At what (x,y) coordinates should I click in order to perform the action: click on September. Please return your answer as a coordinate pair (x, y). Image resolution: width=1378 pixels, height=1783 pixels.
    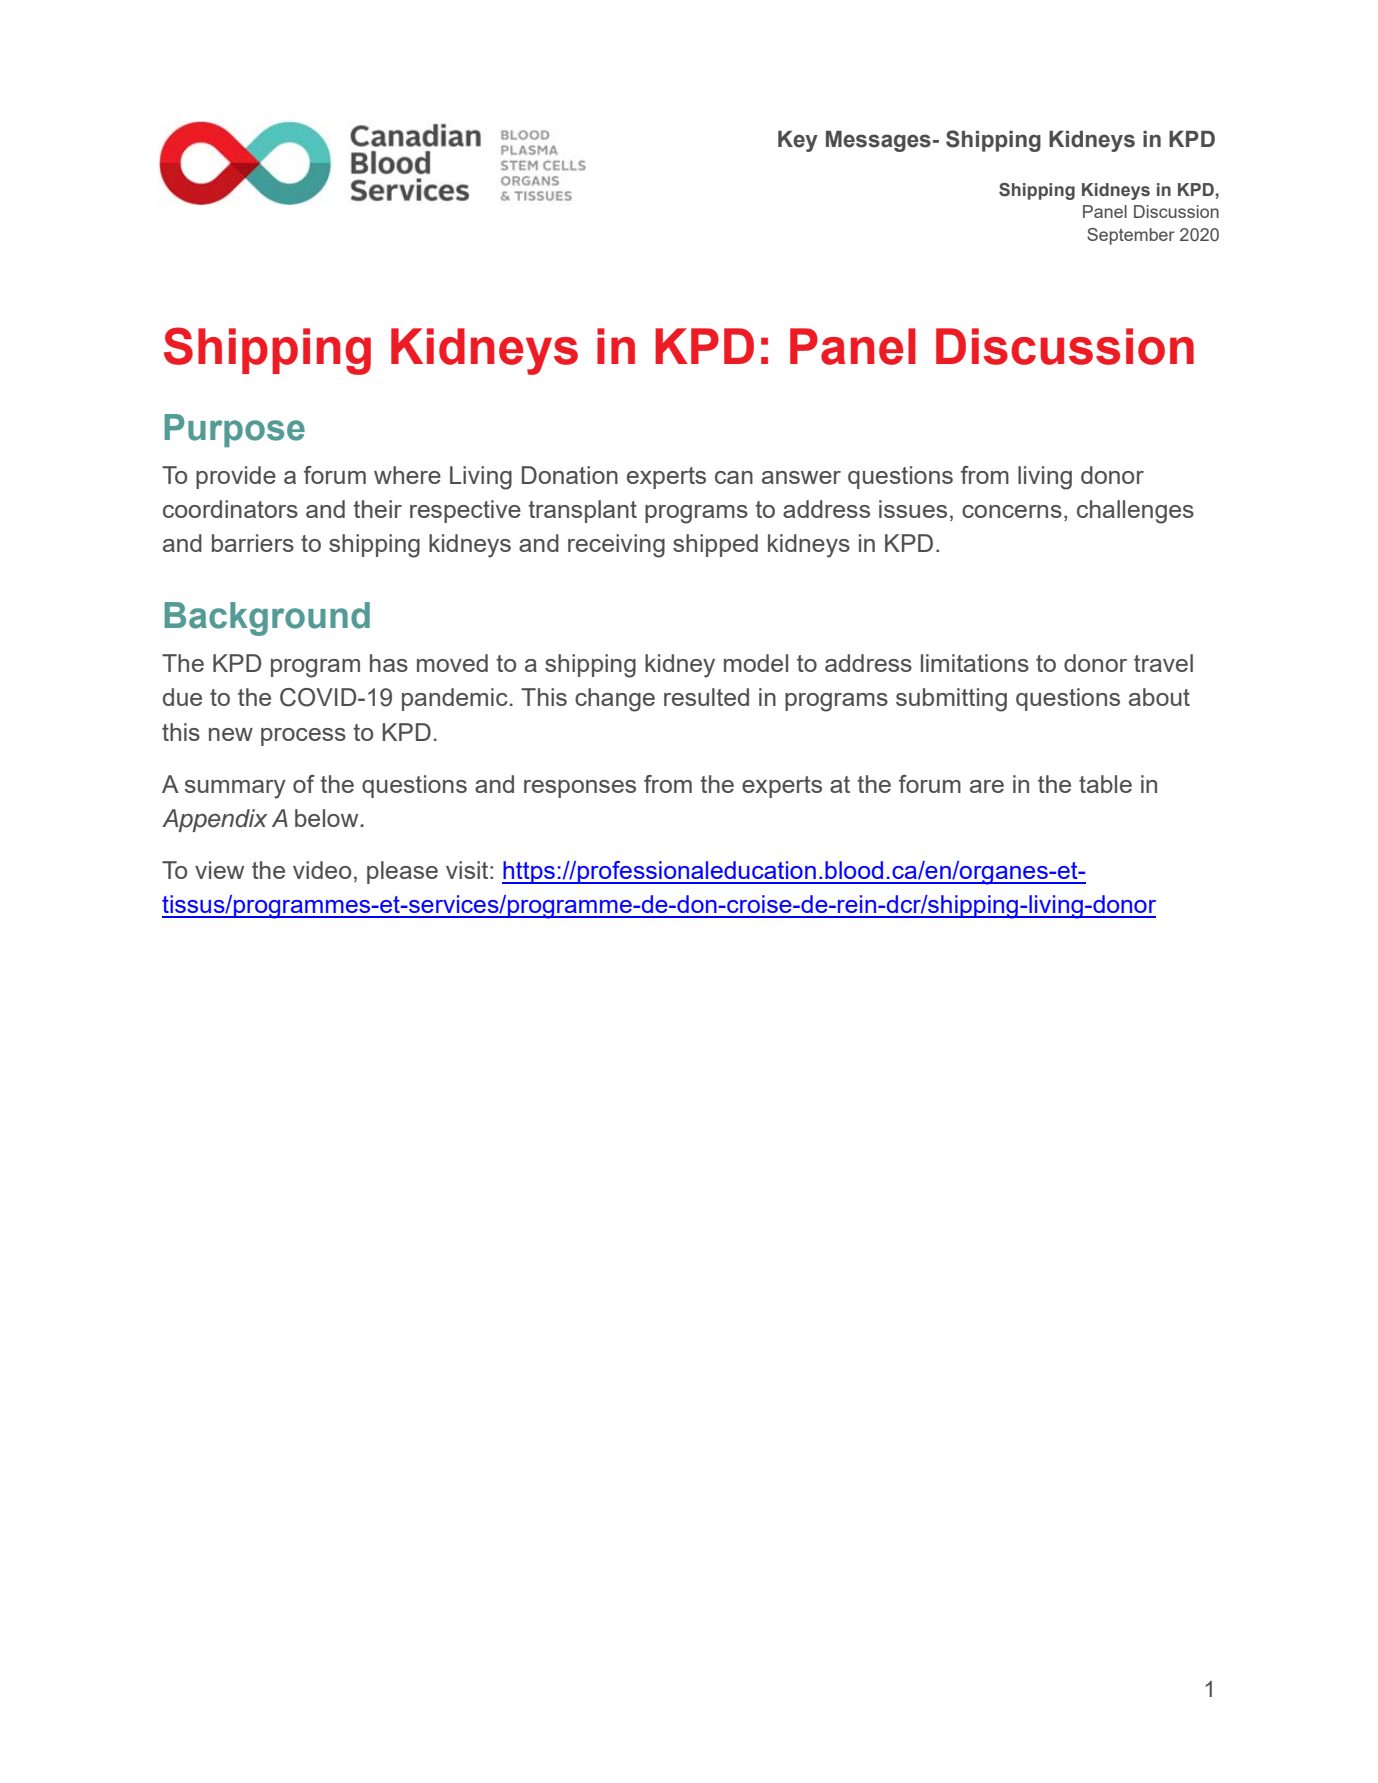
    Looking at the image, I should click on (1131, 236).
